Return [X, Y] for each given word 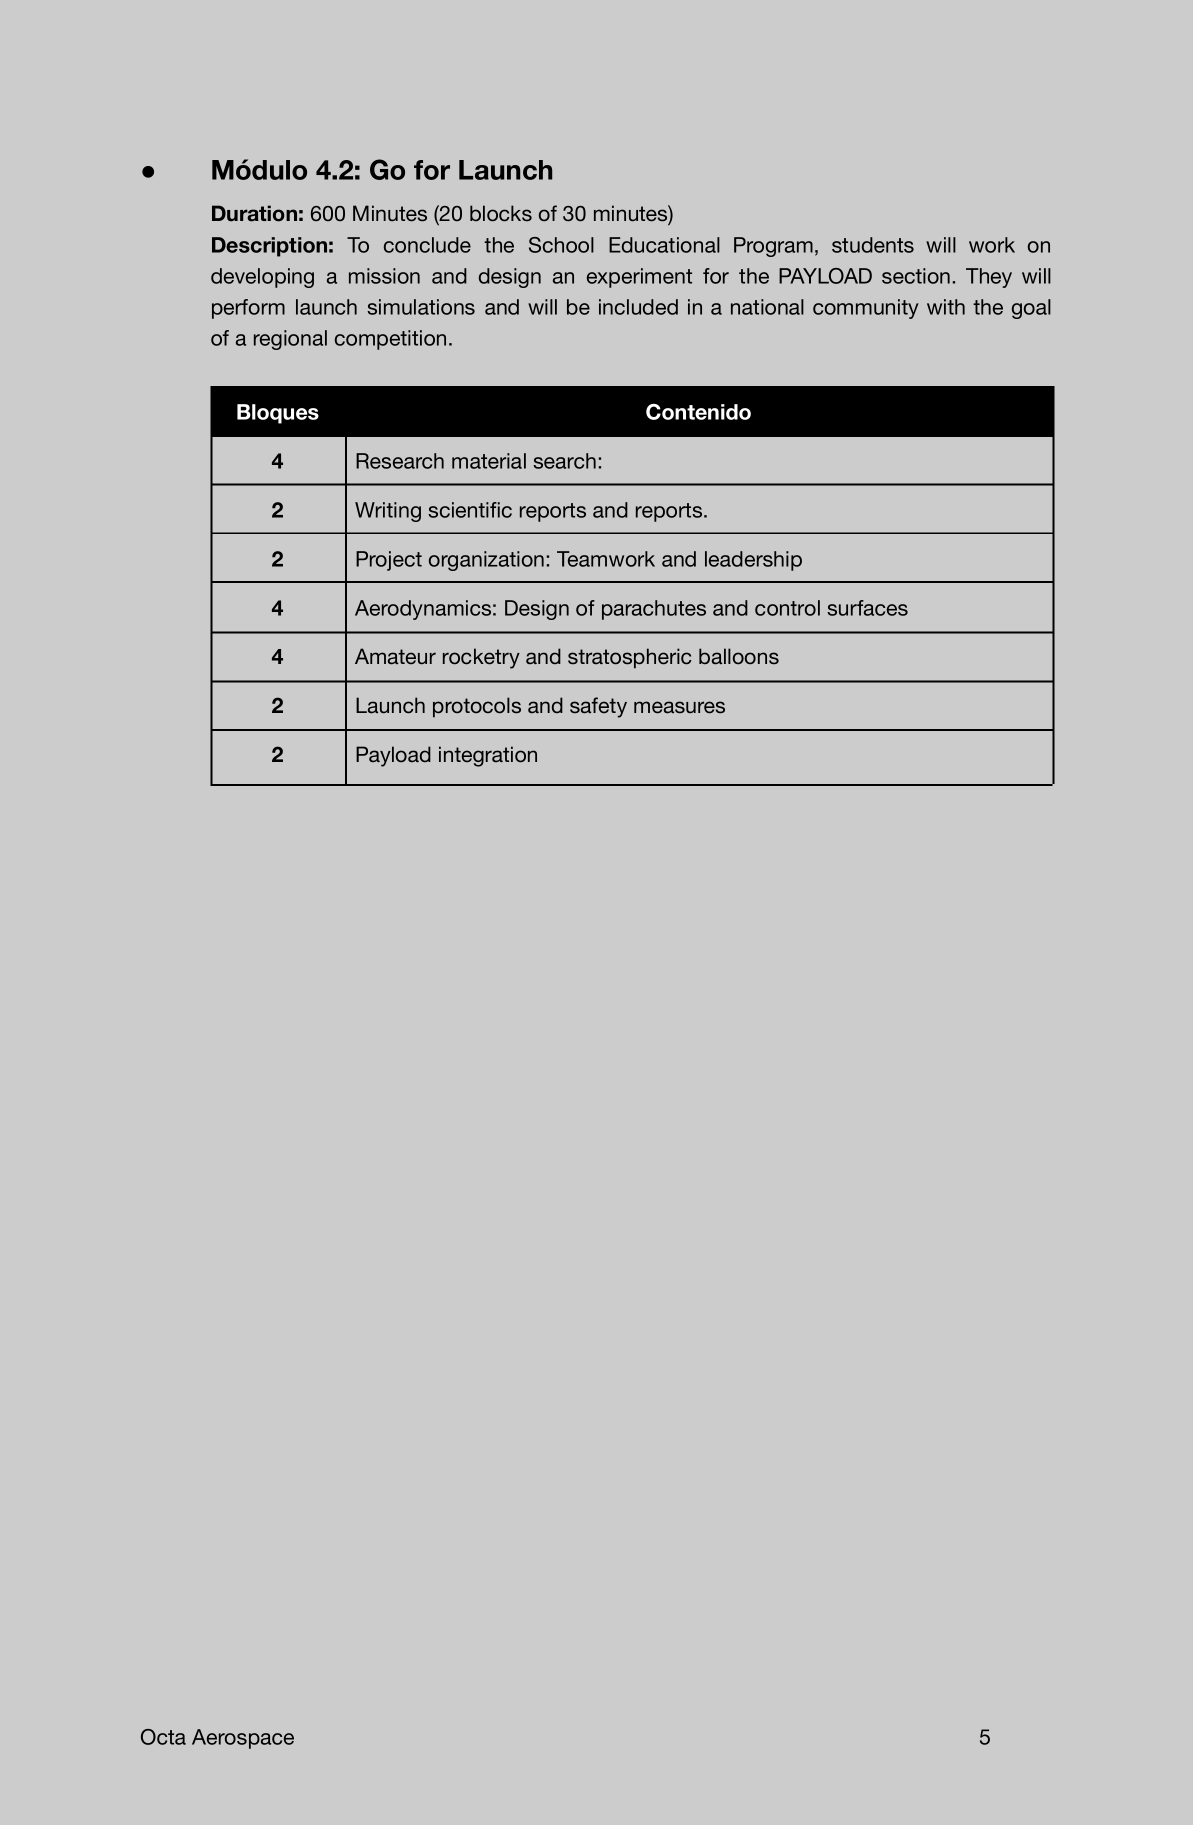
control [787, 608]
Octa [163, 1737]
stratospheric [629, 658]
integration [488, 756]
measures [679, 707]
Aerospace [243, 1739]
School [561, 245]
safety [598, 707]
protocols [477, 707]
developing [262, 278]
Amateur [395, 656]
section [916, 276]
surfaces [867, 608]
